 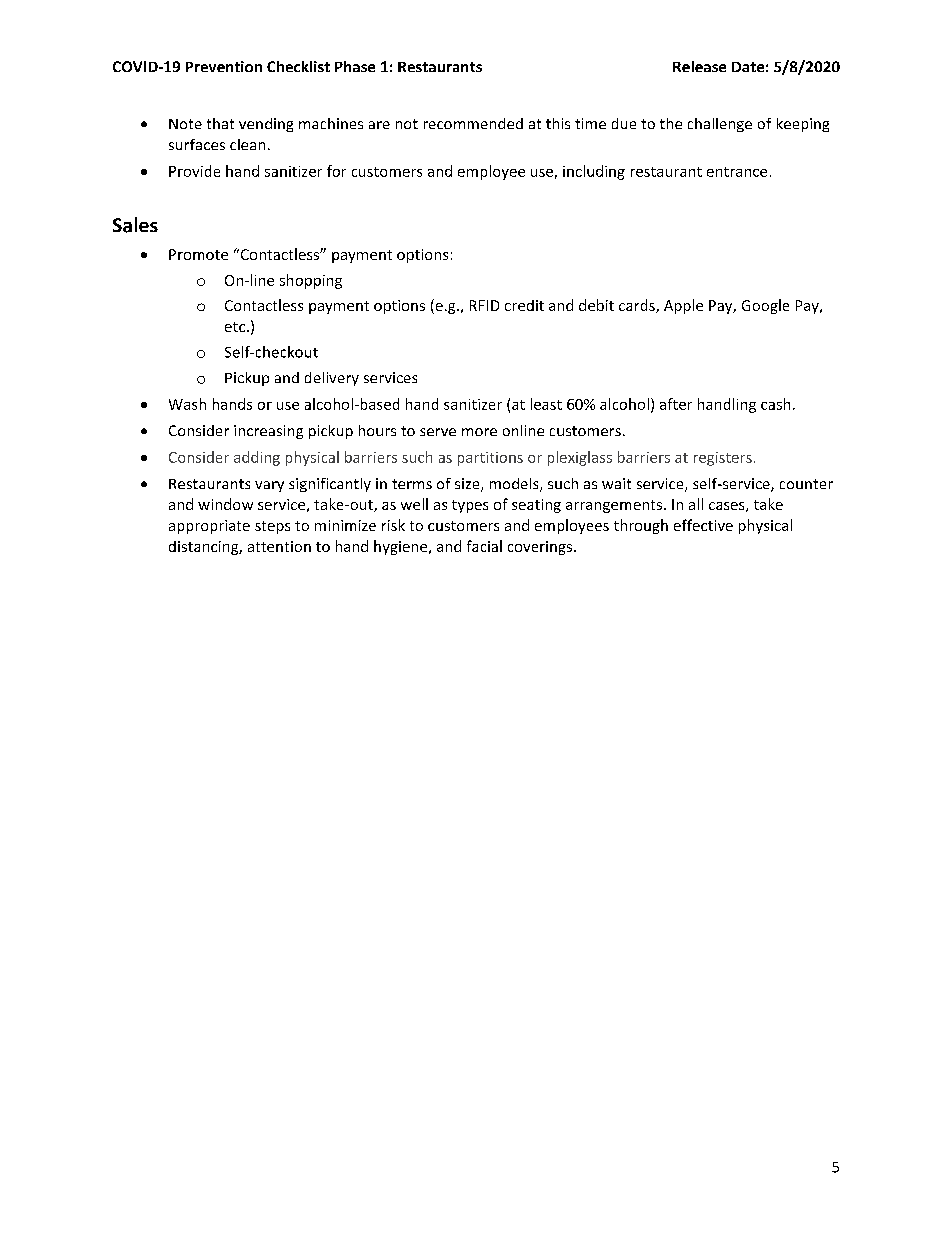 What do you see at coordinates (209, 527) in the document?
I see `appropriate` at bounding box center [209, 527].
